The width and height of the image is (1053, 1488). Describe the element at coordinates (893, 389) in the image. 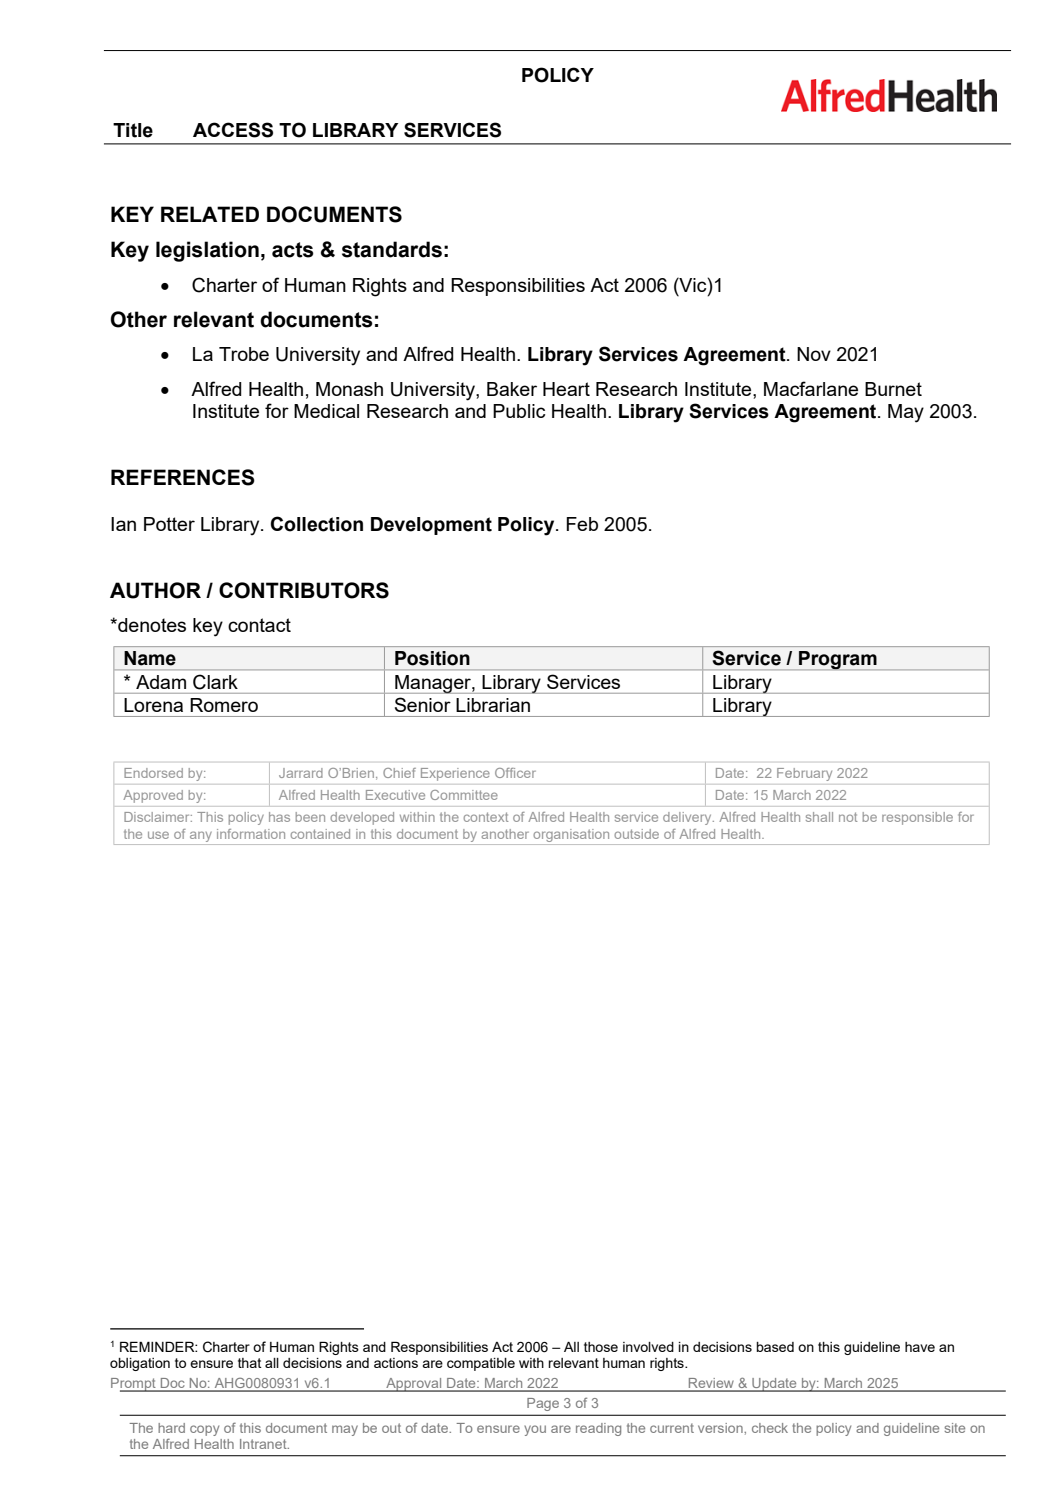

I see `Burnet` at that location.
